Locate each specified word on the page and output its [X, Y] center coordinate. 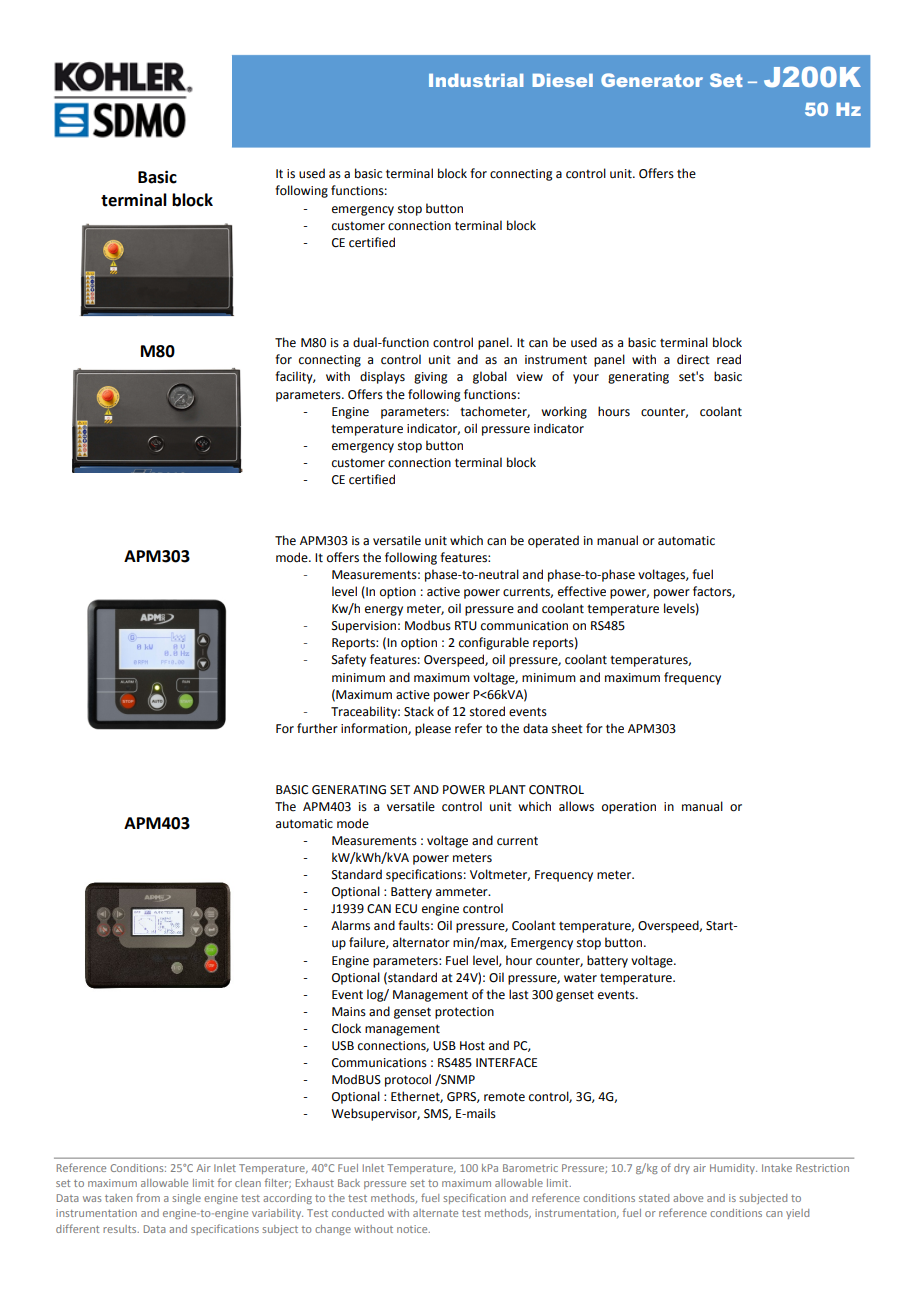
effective [582, 591]
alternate [435, 1213]
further [317, 728]
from [148, 1197]
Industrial [476, 80]
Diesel [563, 80]
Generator [652, 80]
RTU [466, 626]
